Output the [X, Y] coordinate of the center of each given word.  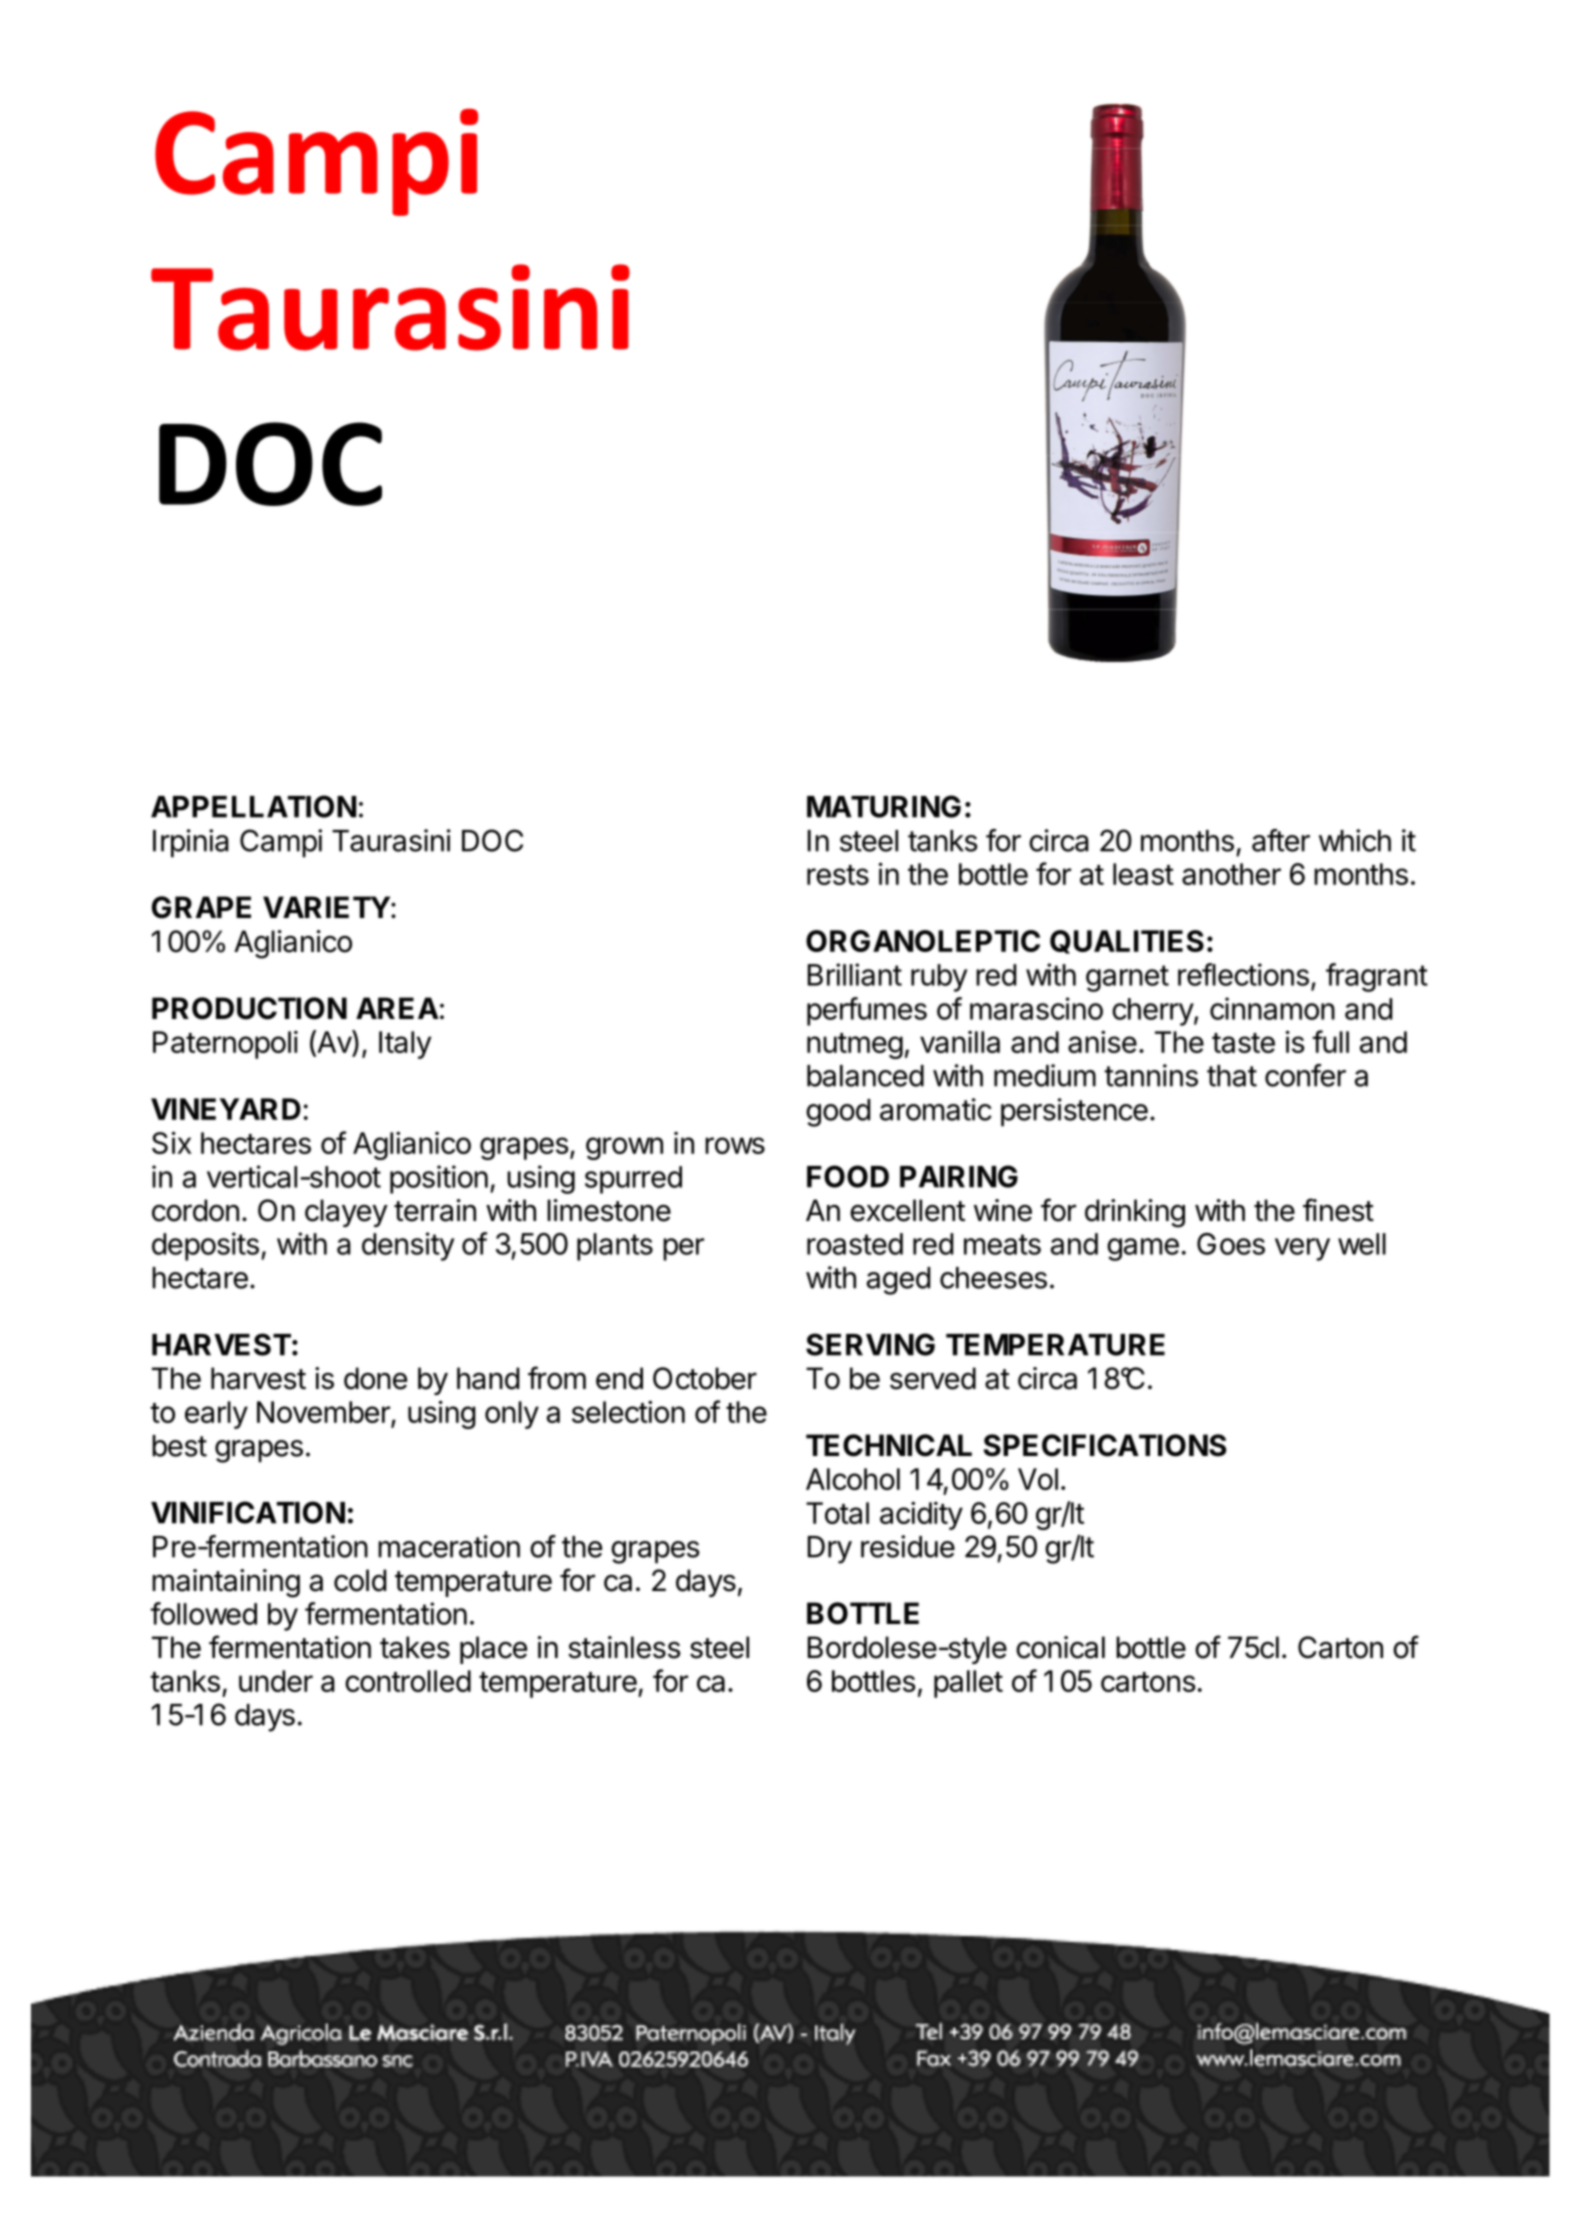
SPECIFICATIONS [1105, 1445]
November [324, 1413]
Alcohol [853, 1479]
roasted [855, 1244]
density [408, 1246]
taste [1243, 1043]
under [276, 1681]
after [1281, 840]
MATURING [884, 806]
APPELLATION [253, 806]
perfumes [867, 1011]
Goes [1231, 1244]
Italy [405, 1045]
